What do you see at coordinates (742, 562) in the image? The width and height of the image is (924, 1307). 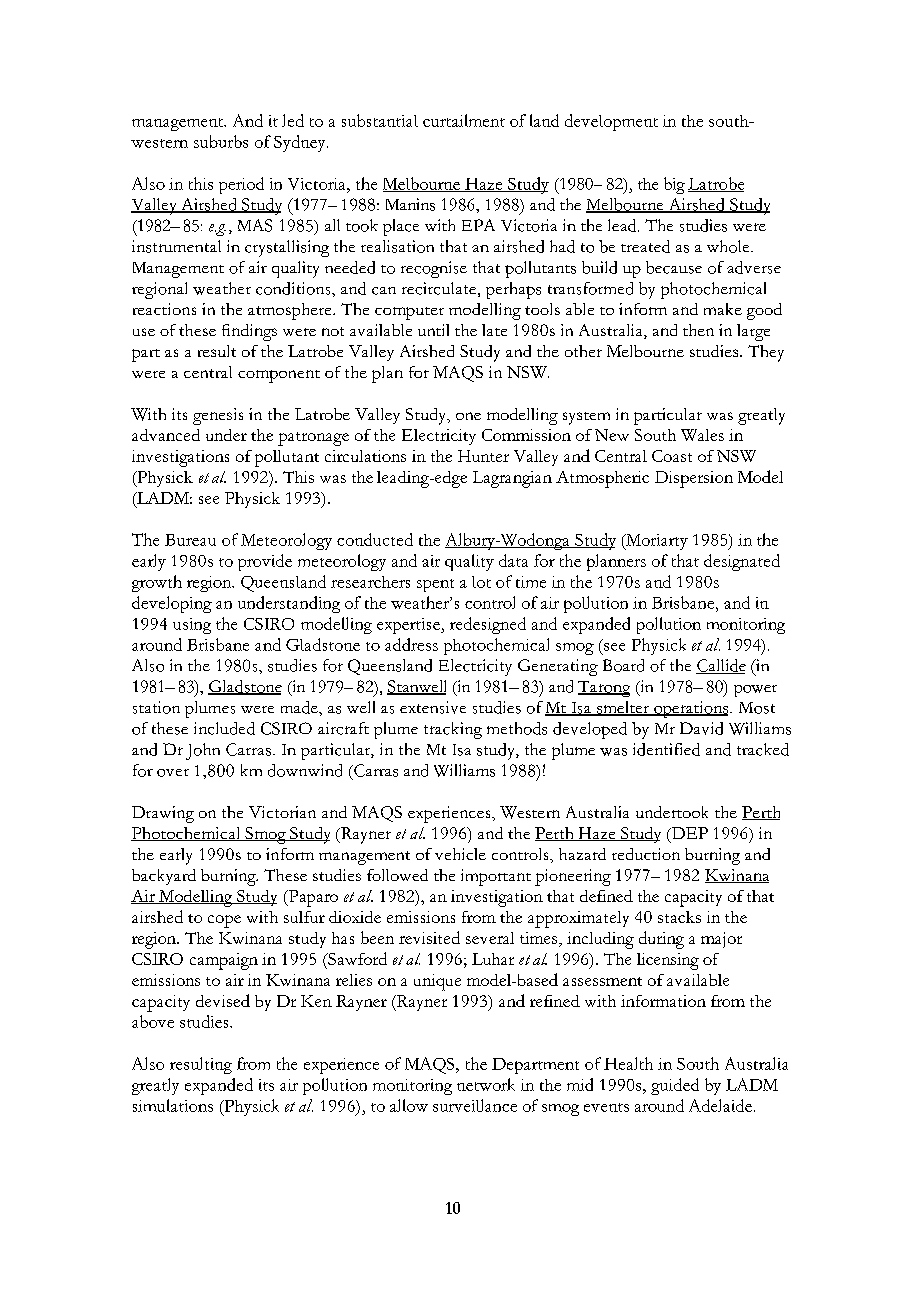 I see `designated` at bounding box center [742, 562].
